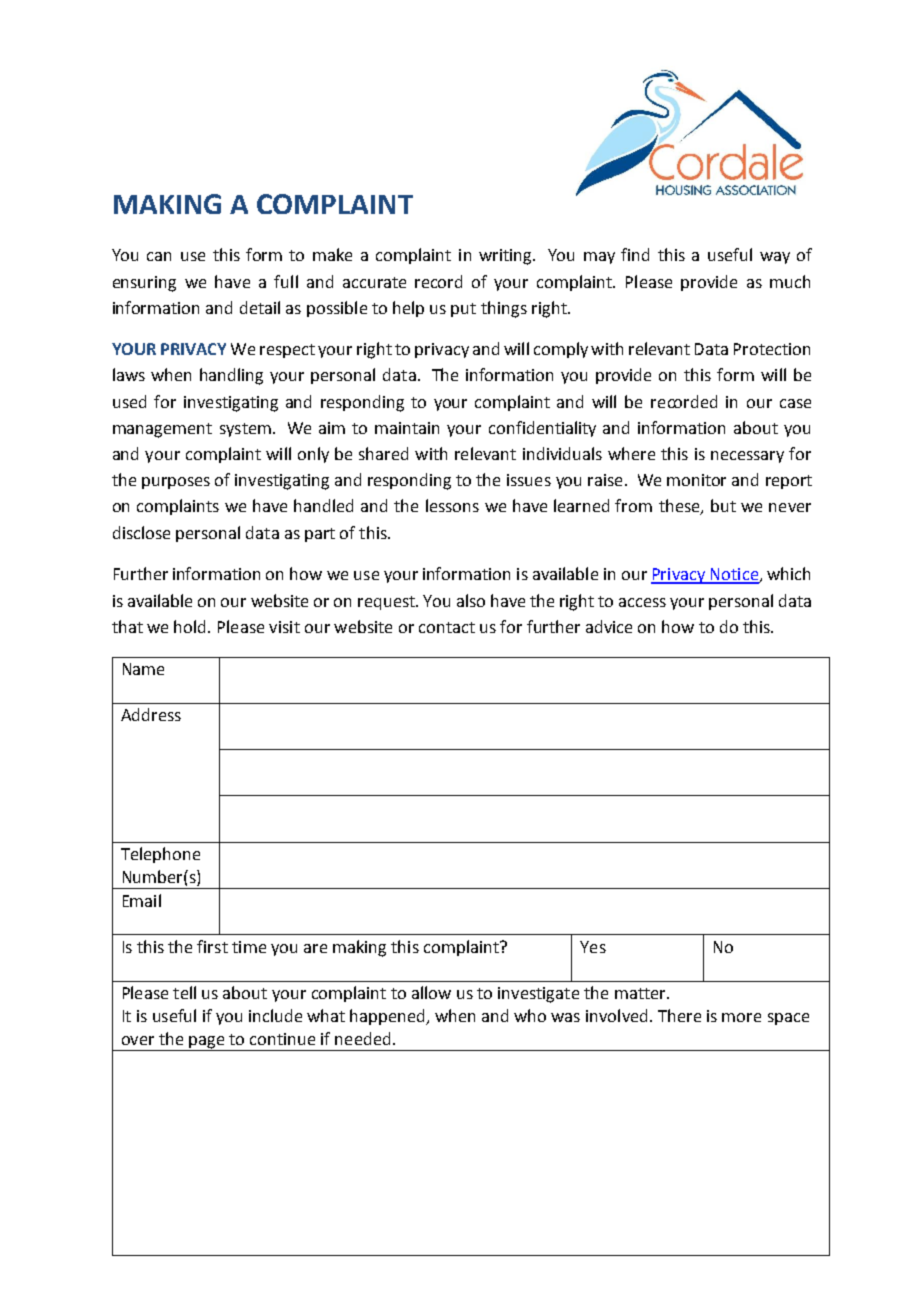  Describe the element at coordinates (431, 992) in the image. I see `allow` at that location.
